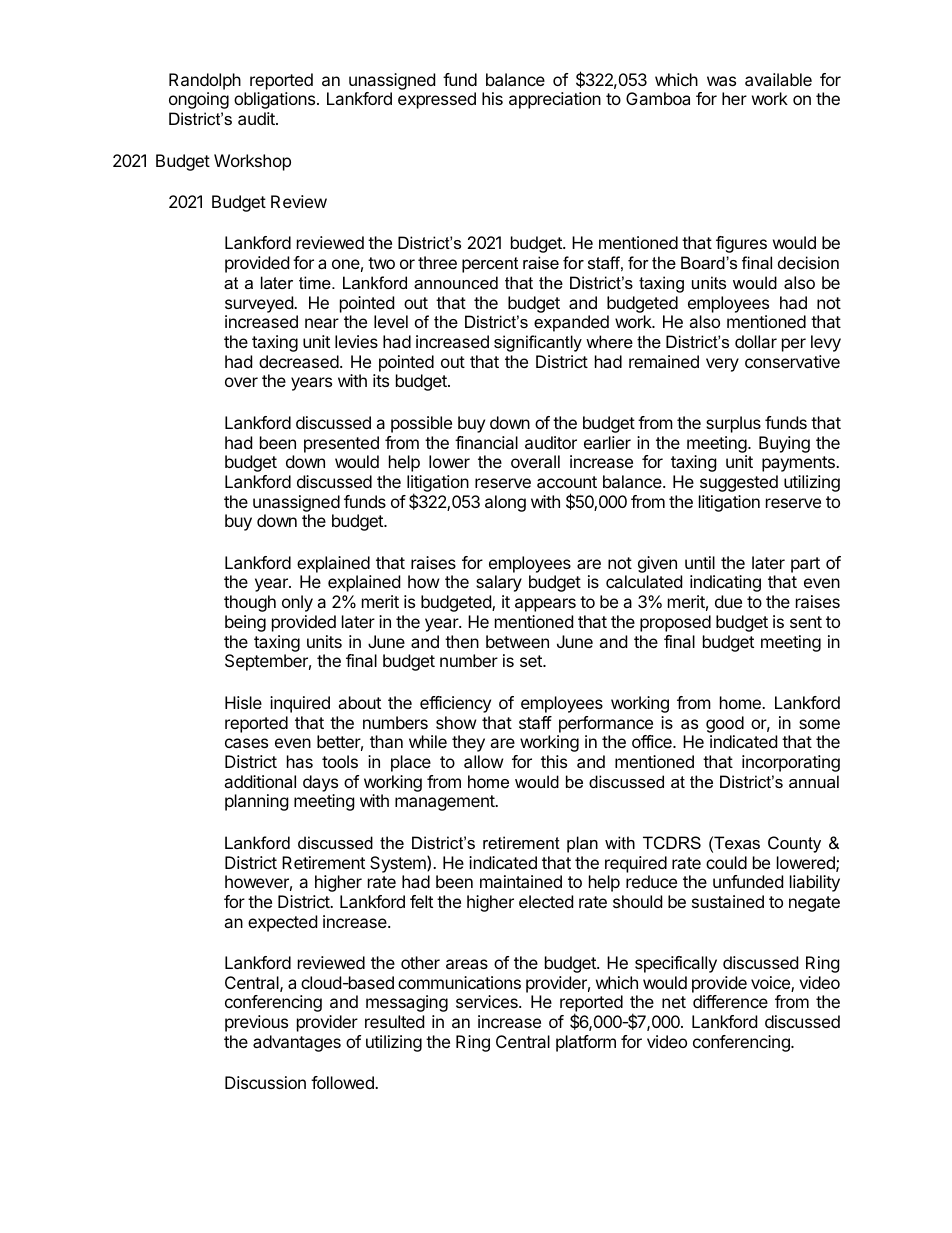 Image resolution: width=952 pixels, height=1233 pixels. What do you see at coordinates (725, 583) in the image?
I see `indicating` at bounding box center [725, 583].
